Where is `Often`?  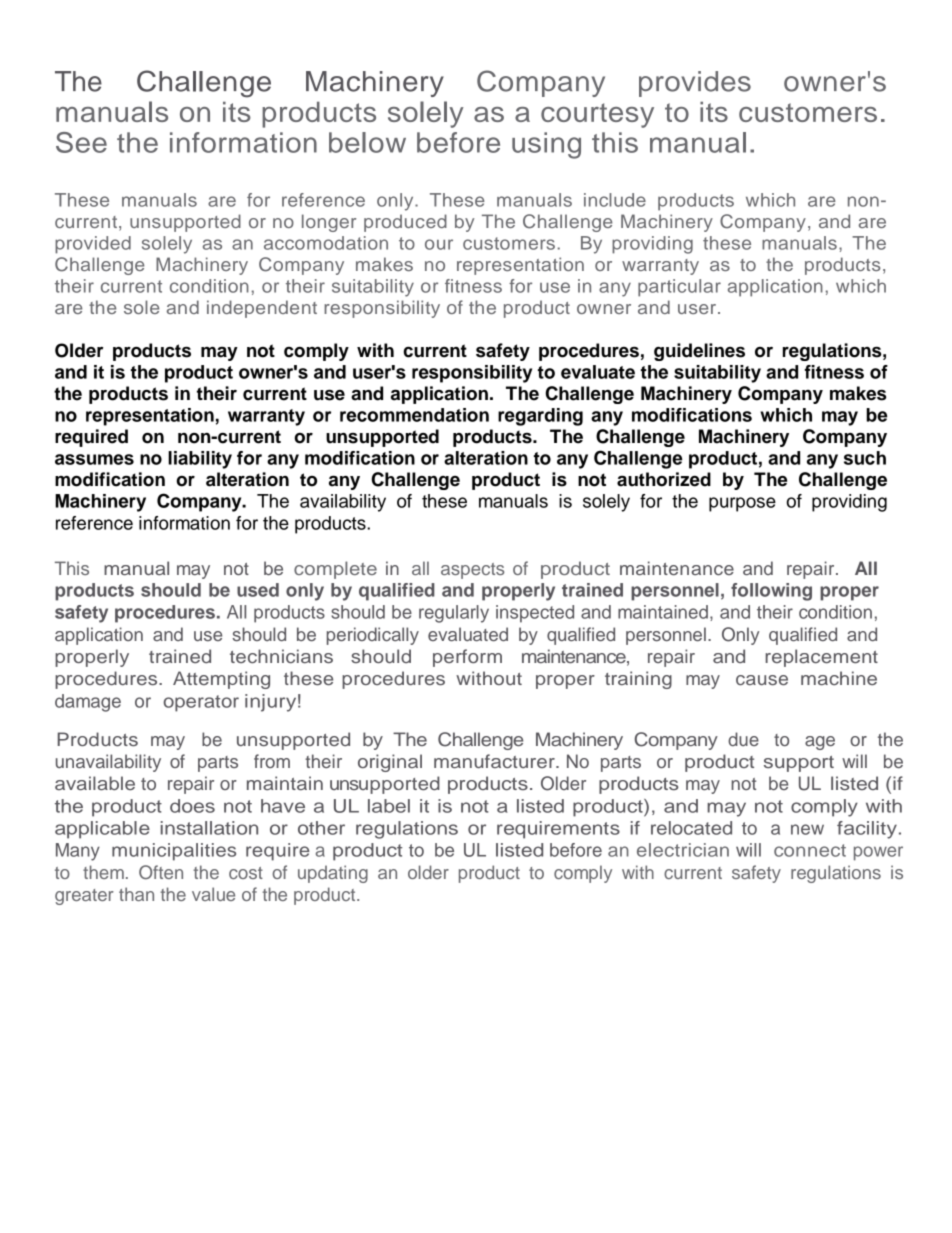 Often is located at coordinates (161, 872).
